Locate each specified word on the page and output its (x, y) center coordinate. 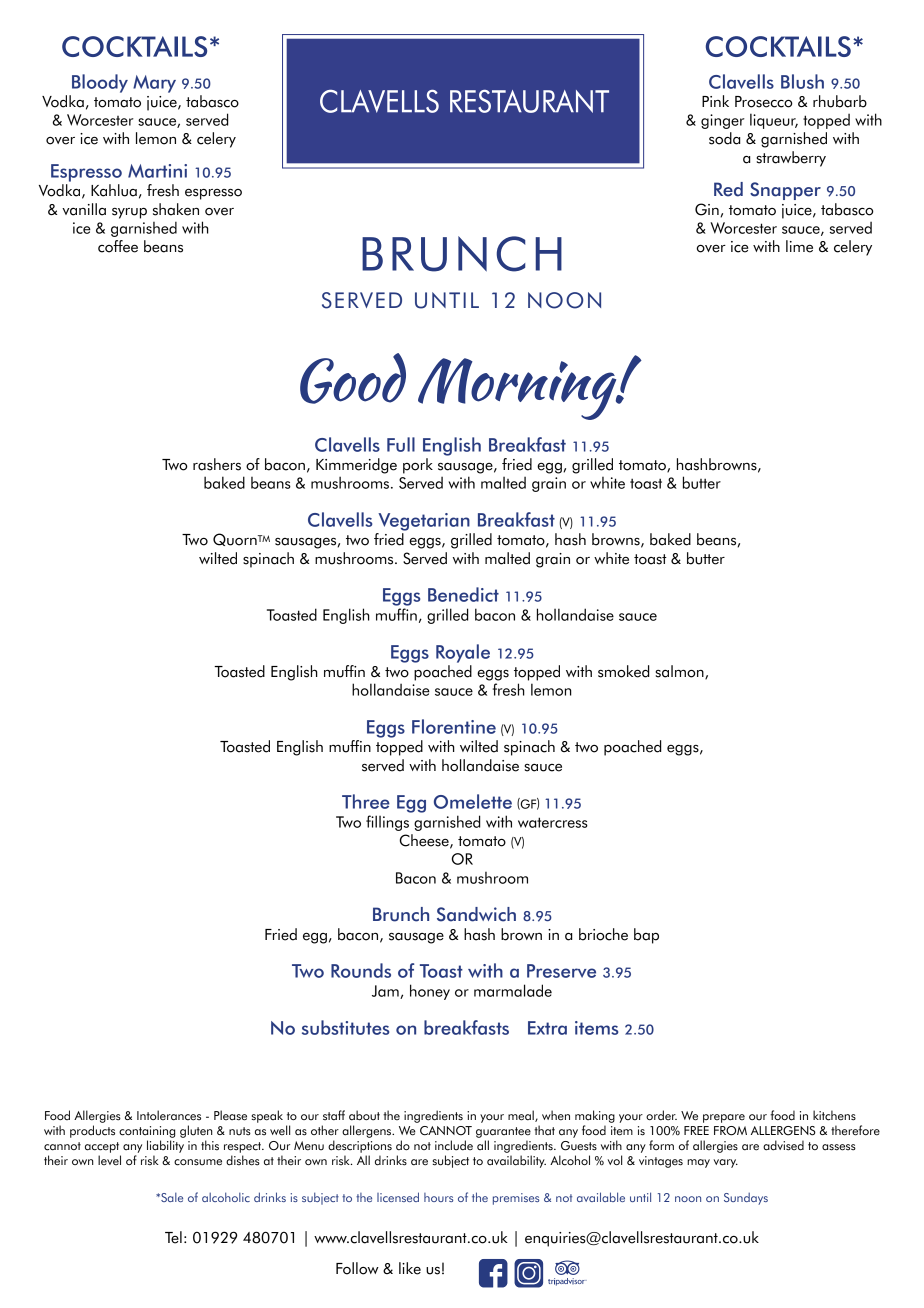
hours (438, 1197)
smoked (623, 671)
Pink (715, 101)
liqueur (774, 121)
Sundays (746, 1198)
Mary (154, 84)
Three (366, 801)
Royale (463, 653)
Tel (173, 1237)
